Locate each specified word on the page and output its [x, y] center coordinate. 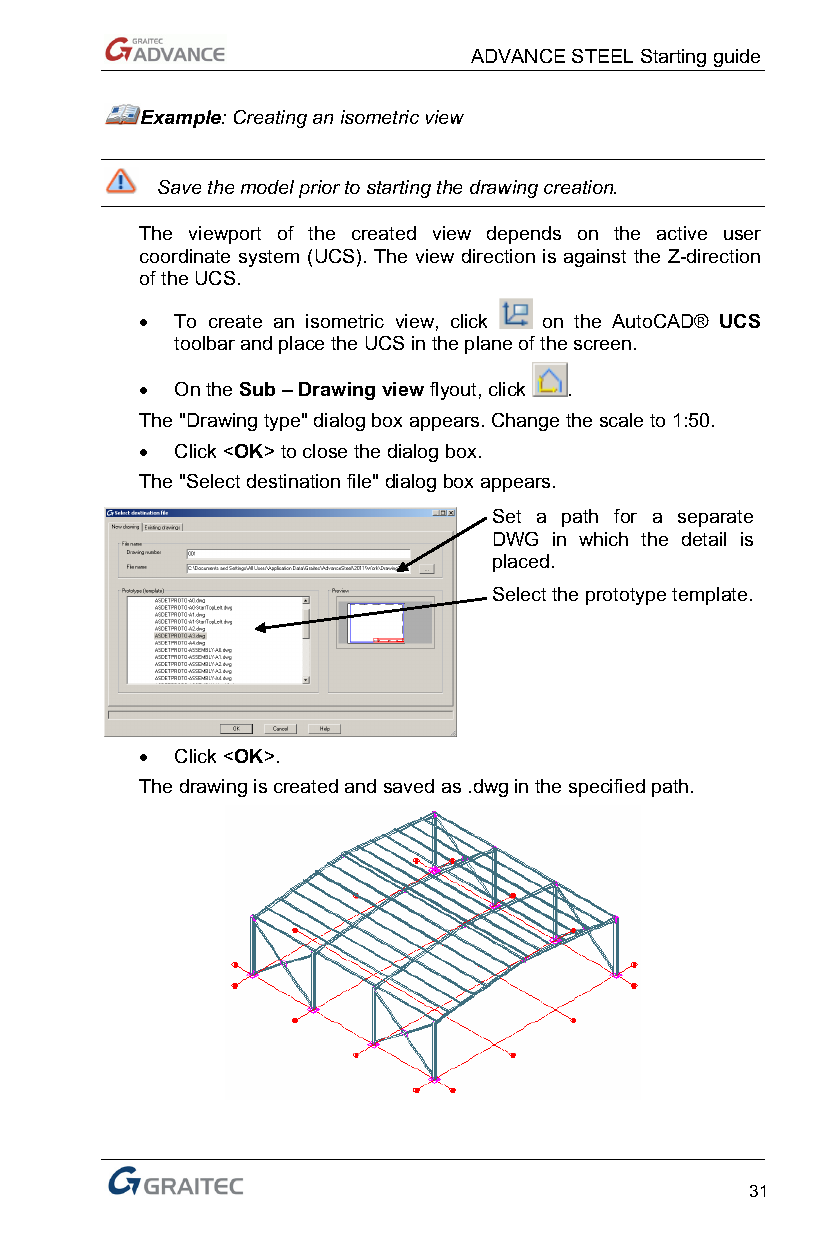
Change [525, 422]
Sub [257, 389]
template [709, 596]
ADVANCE [518, 56]
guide [737, 58]
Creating [270, 119]
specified [607, 788]
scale [621, 420]
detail [704, 539]
